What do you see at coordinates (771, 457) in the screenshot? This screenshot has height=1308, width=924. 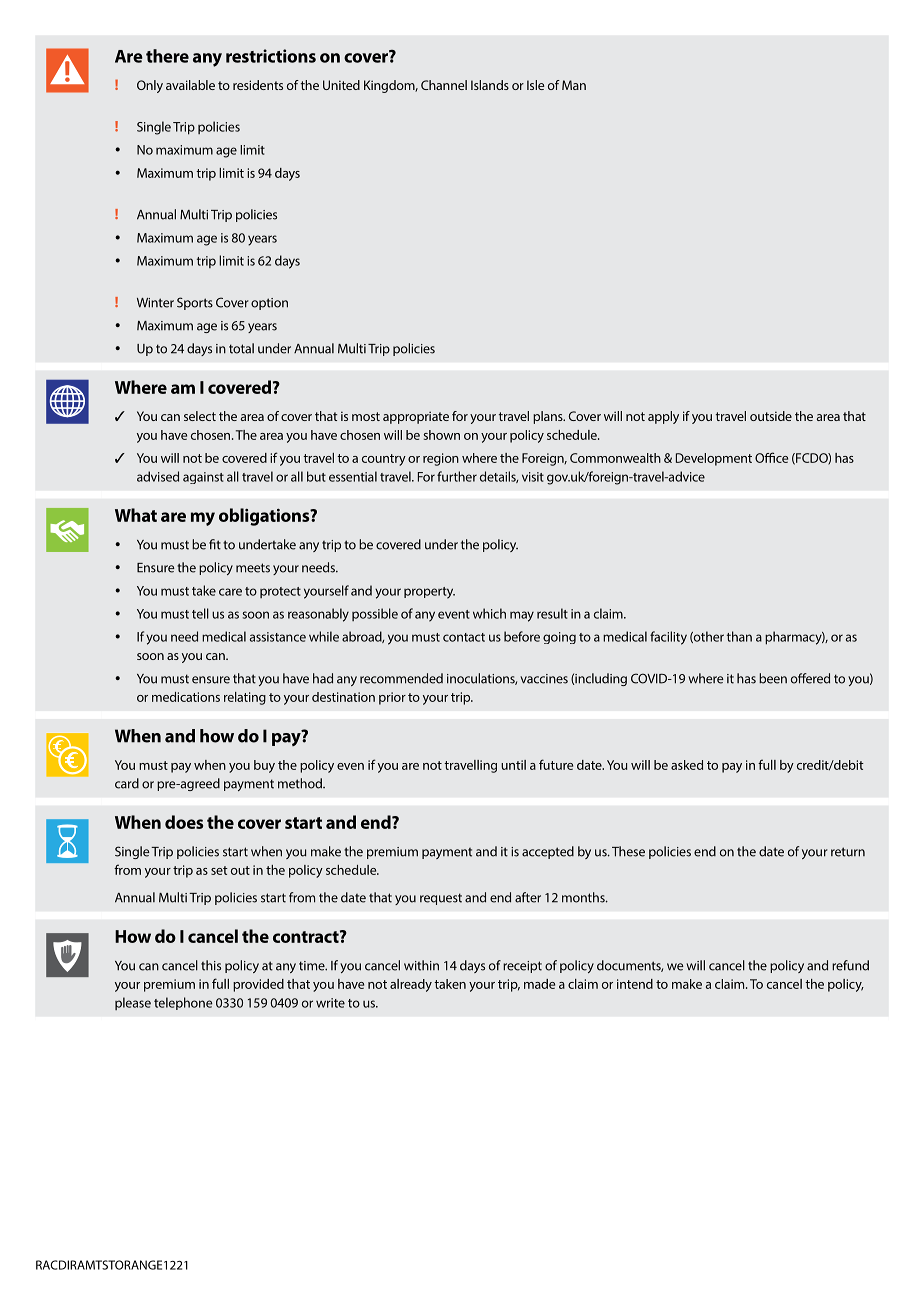 I see `Office` at bounding box center [771, 457].
